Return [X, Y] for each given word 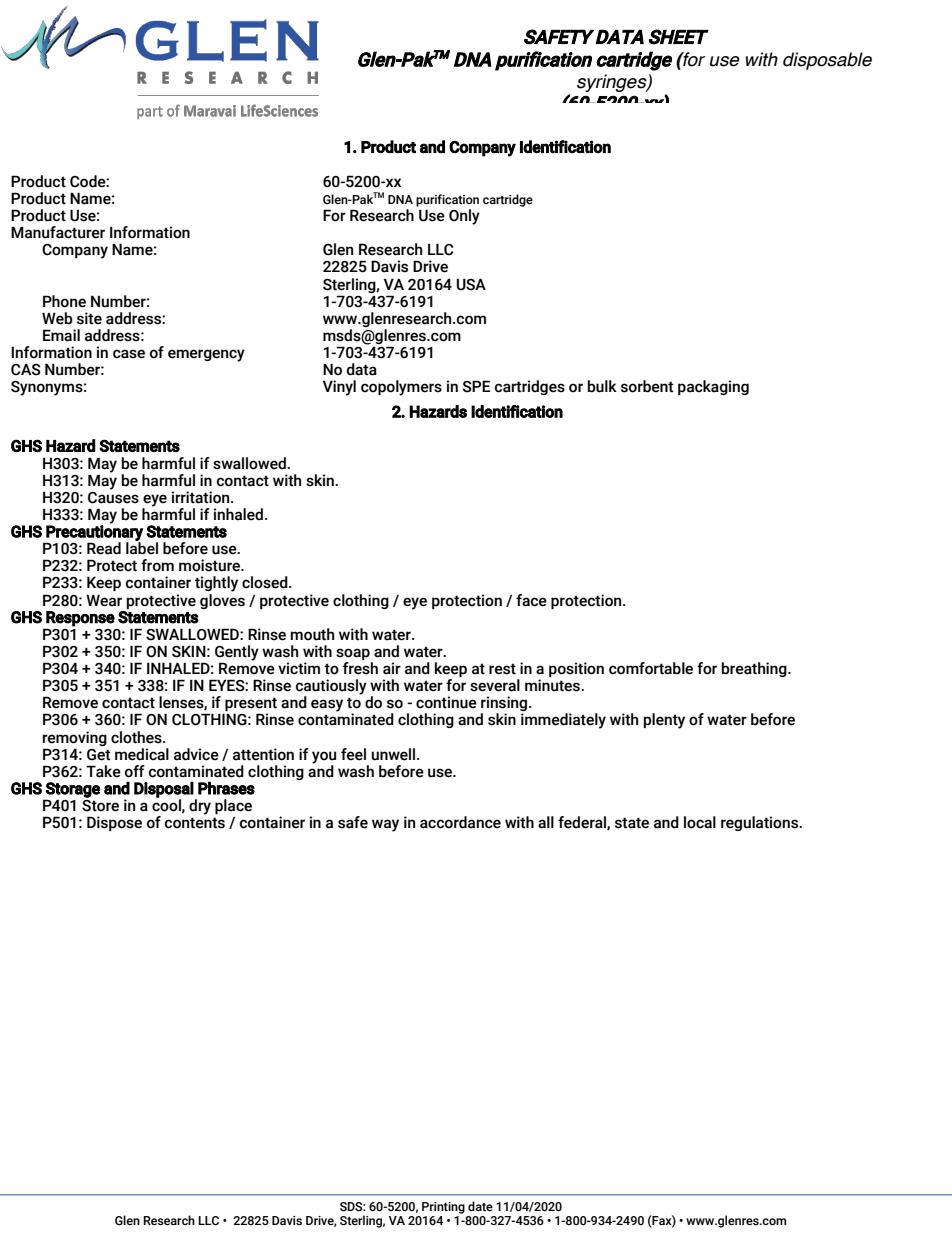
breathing [755, 669]
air [392, 668]
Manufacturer [58, 232]
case [129, 354]
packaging [713, 387]
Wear [104, 600]
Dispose [114, 823]
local [700, 822]
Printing [443, 1208]
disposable [827, 61]
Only [464, 217]
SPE [476, 386]
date [480, 1206]
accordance [460, 822]
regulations [761, 823]
